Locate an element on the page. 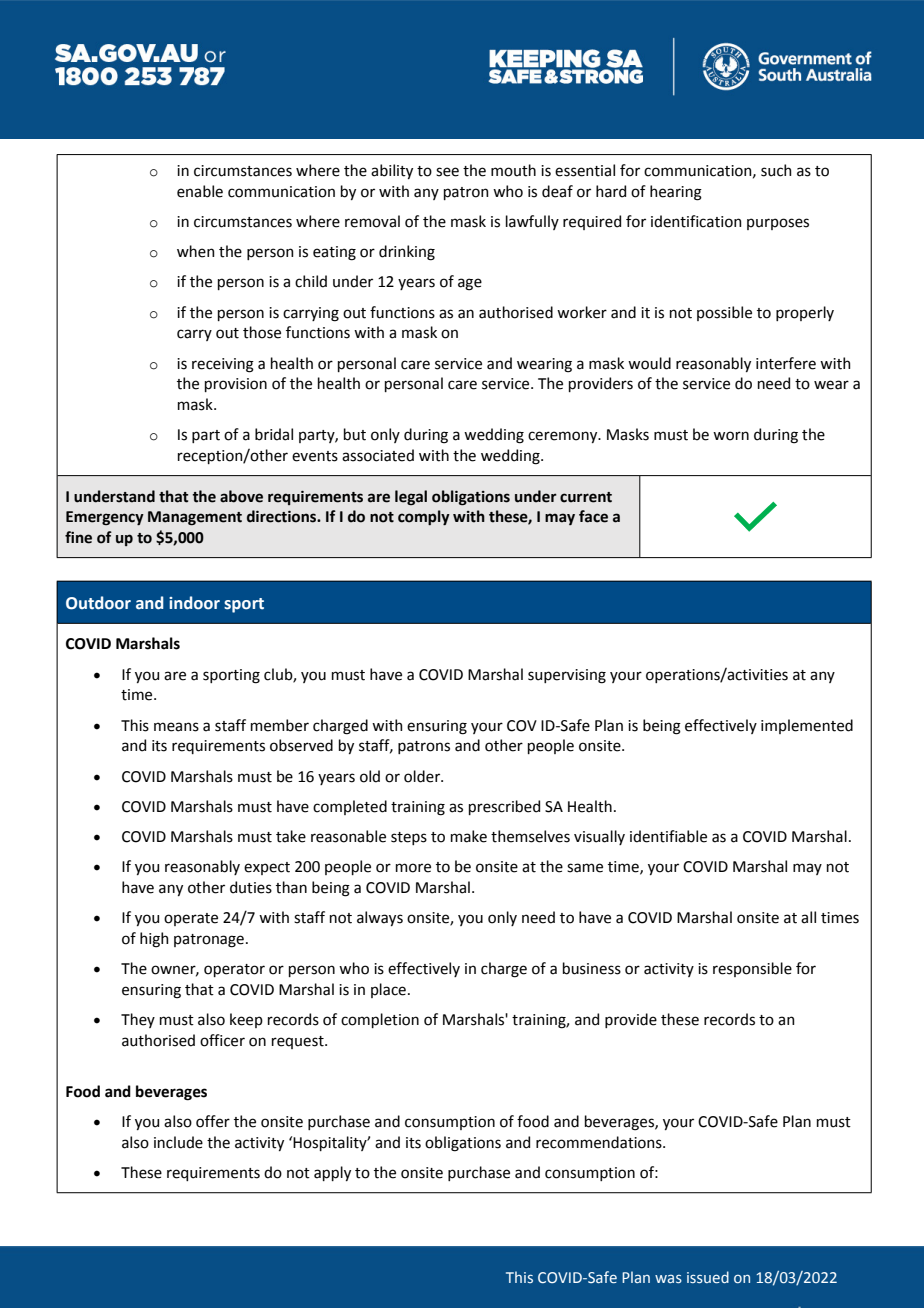  comply is located at coordinates (424, 517).
